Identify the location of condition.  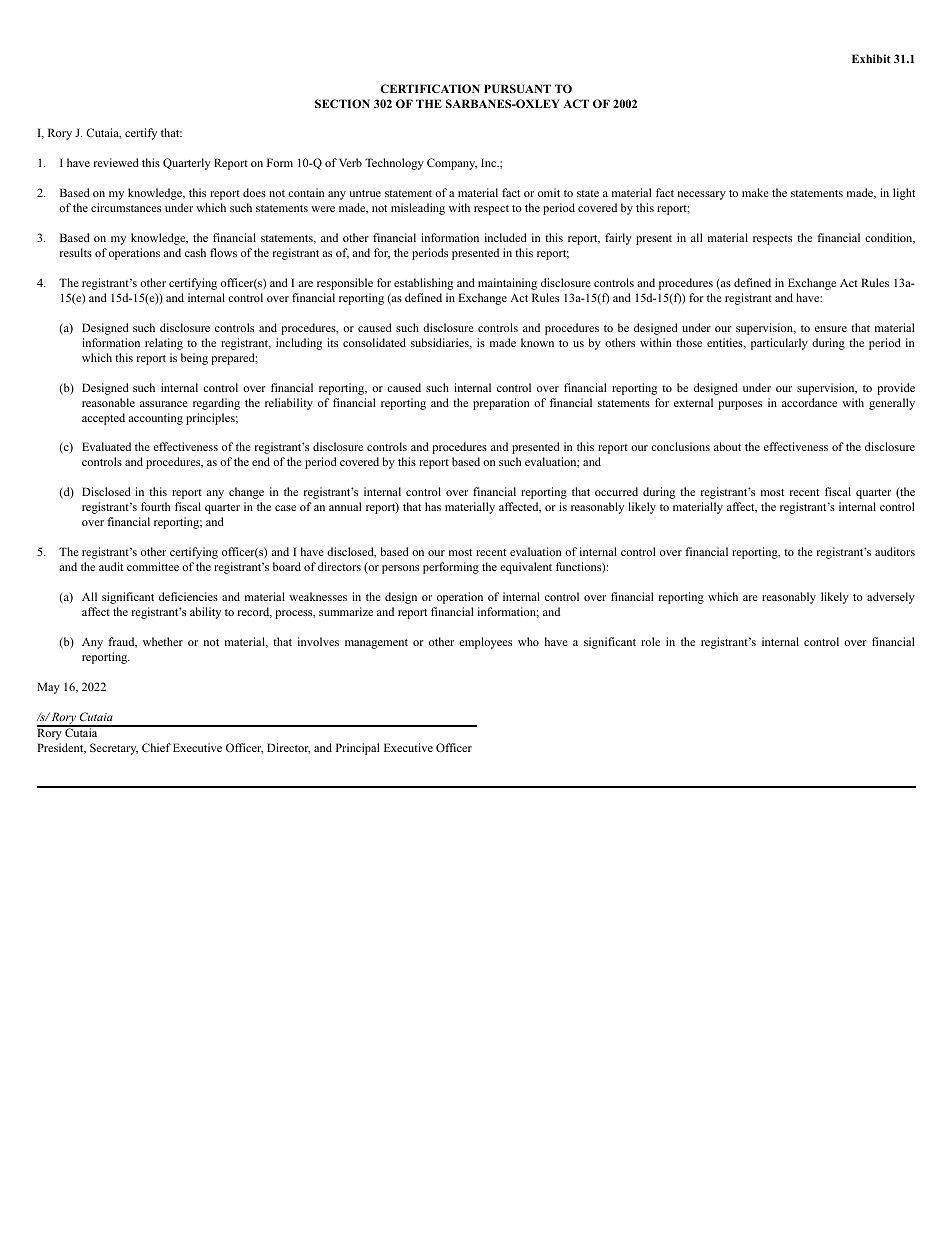
(890, 238).
